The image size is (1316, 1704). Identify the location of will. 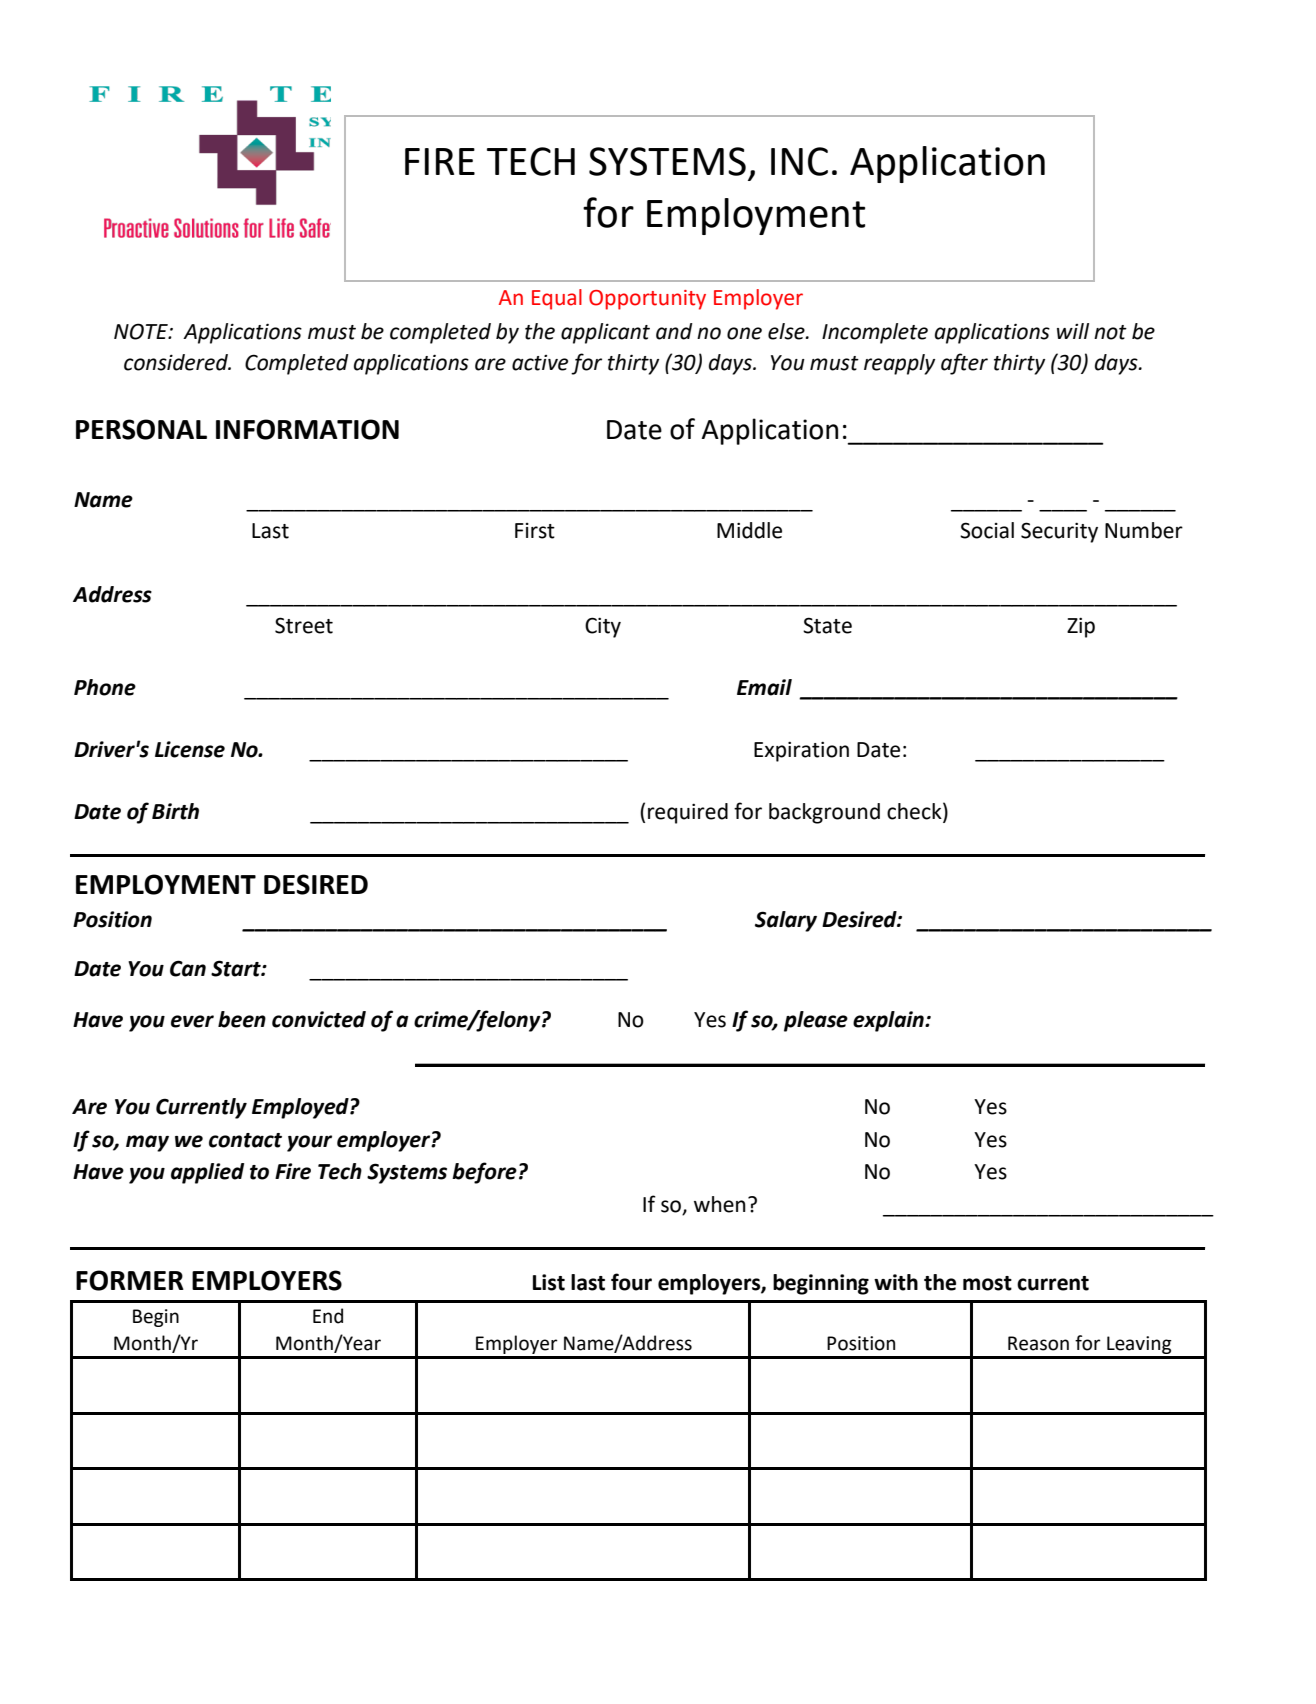
(1073, 331).
